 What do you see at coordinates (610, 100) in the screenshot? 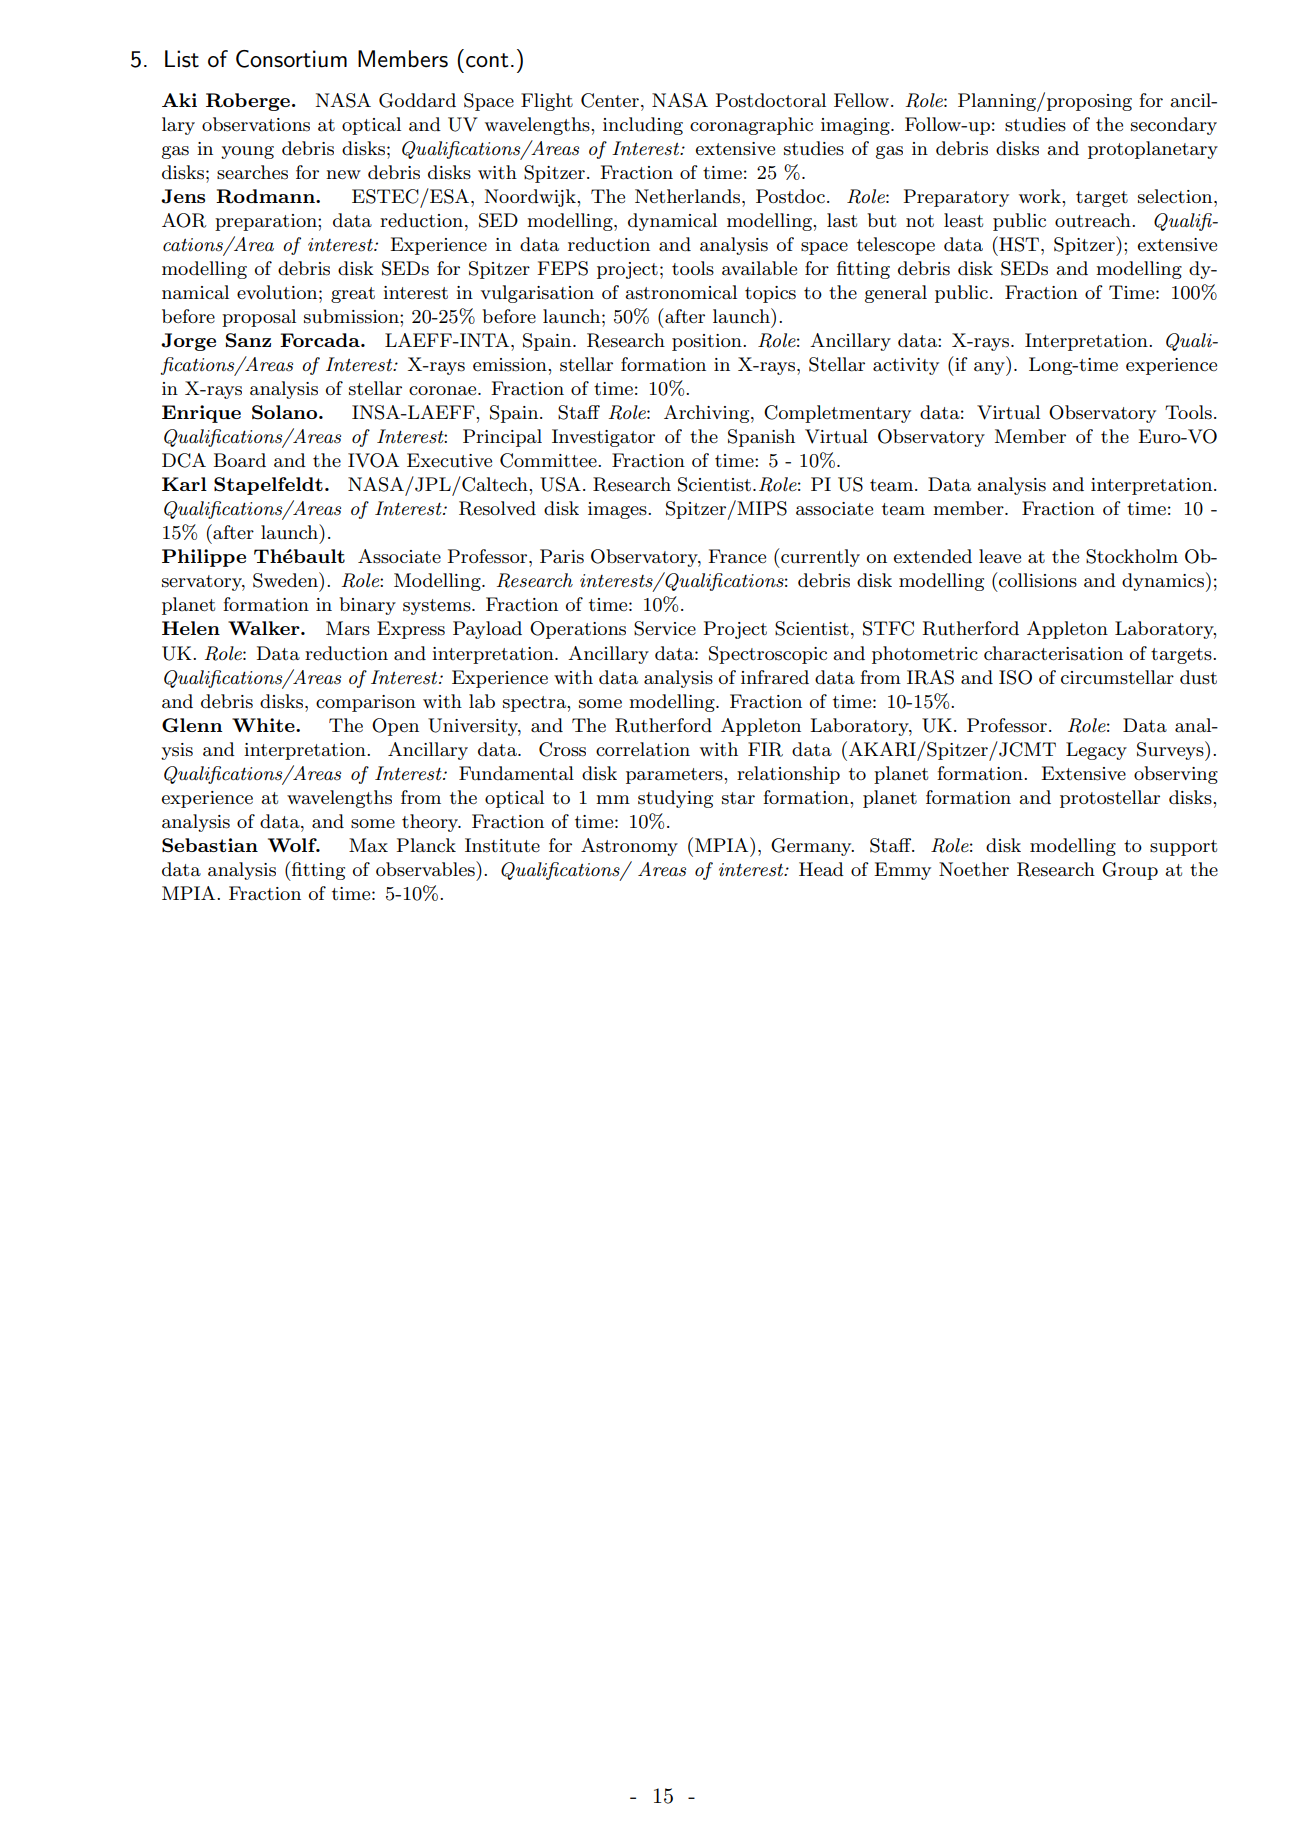
I see `Center` at bounding box center [610, 100].
